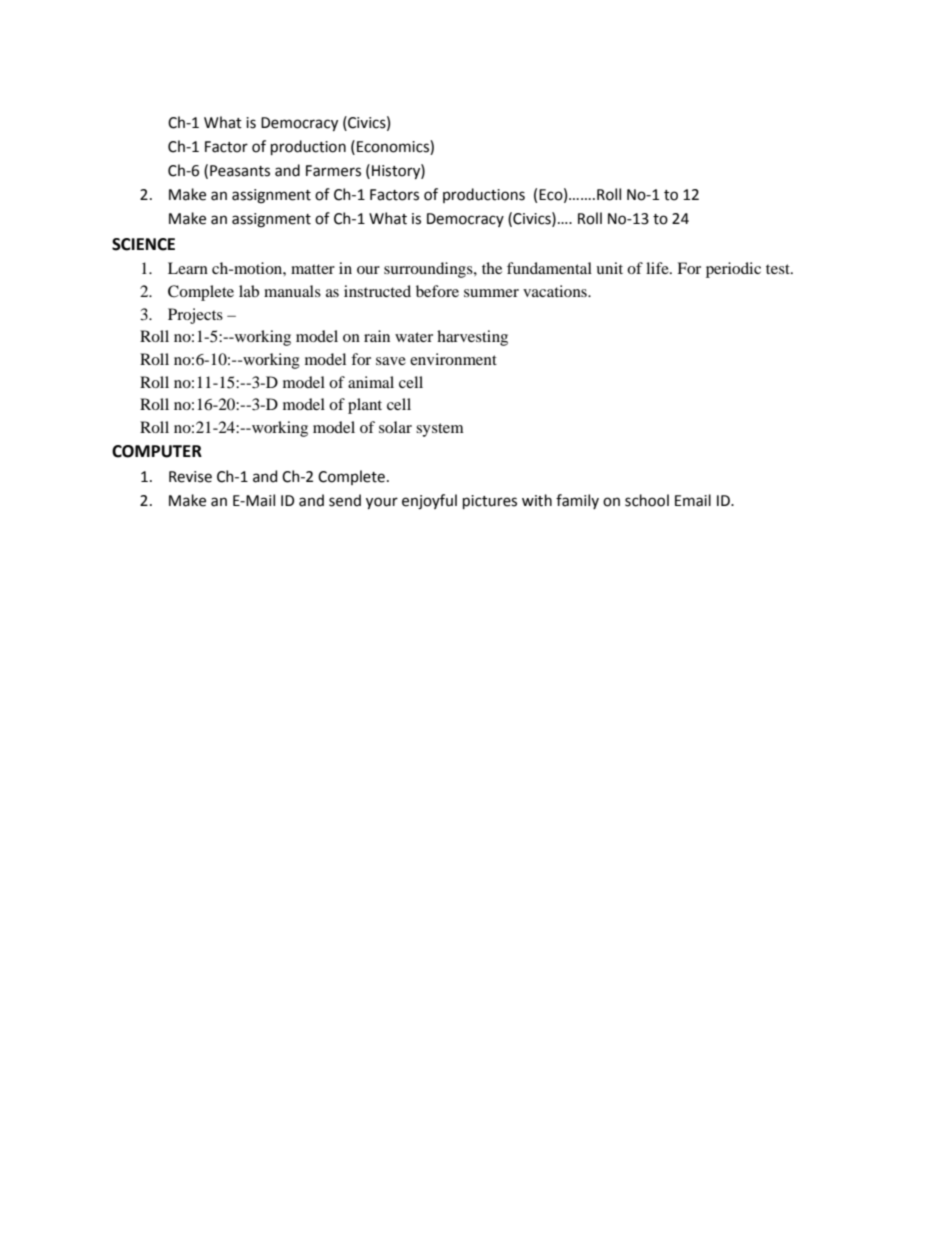  I want to click on Projects, so click(195, 316).
